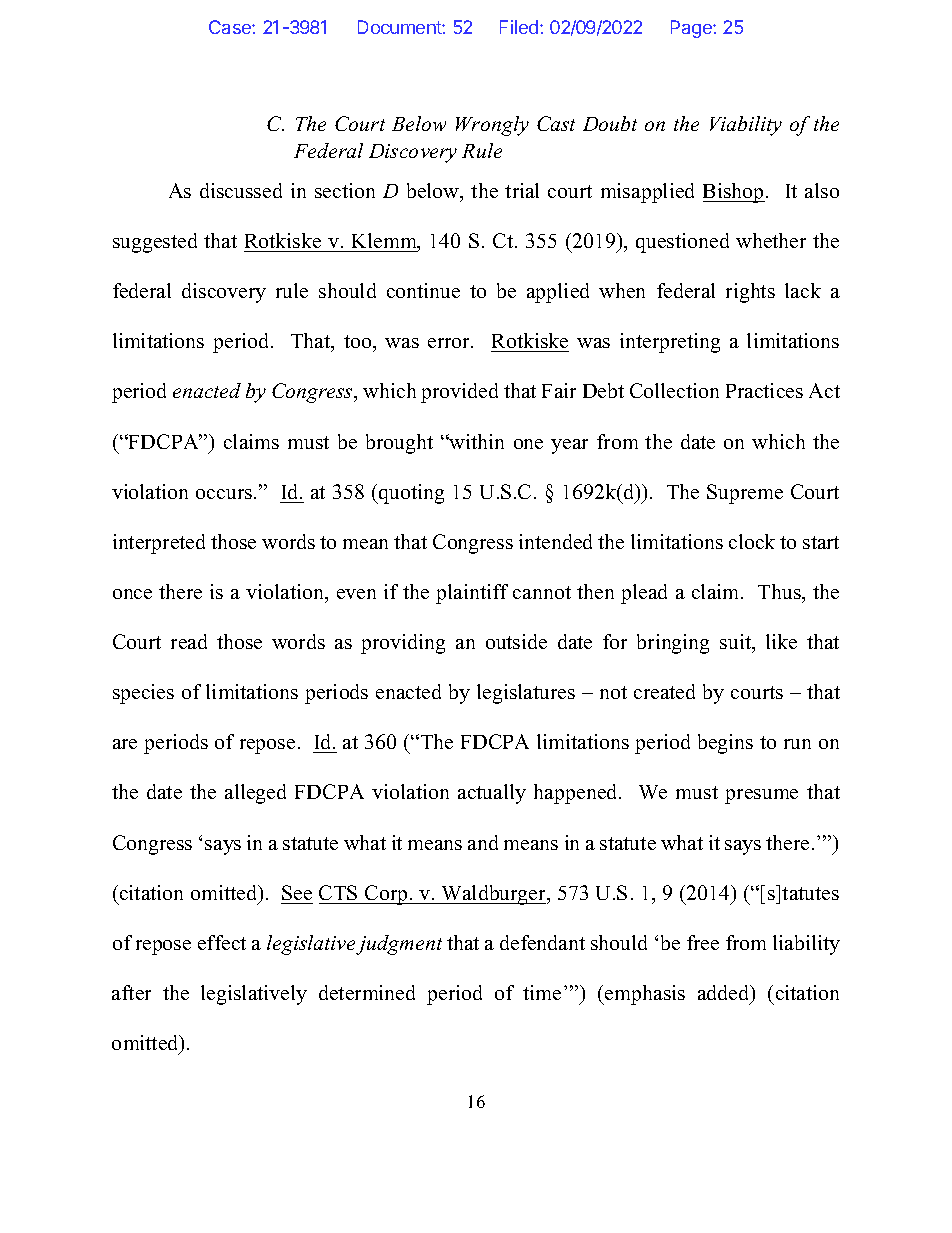 Image resolution: width=952 pixels, height=1233 pixels. I want to click on Supreme, so click(745, 494).
